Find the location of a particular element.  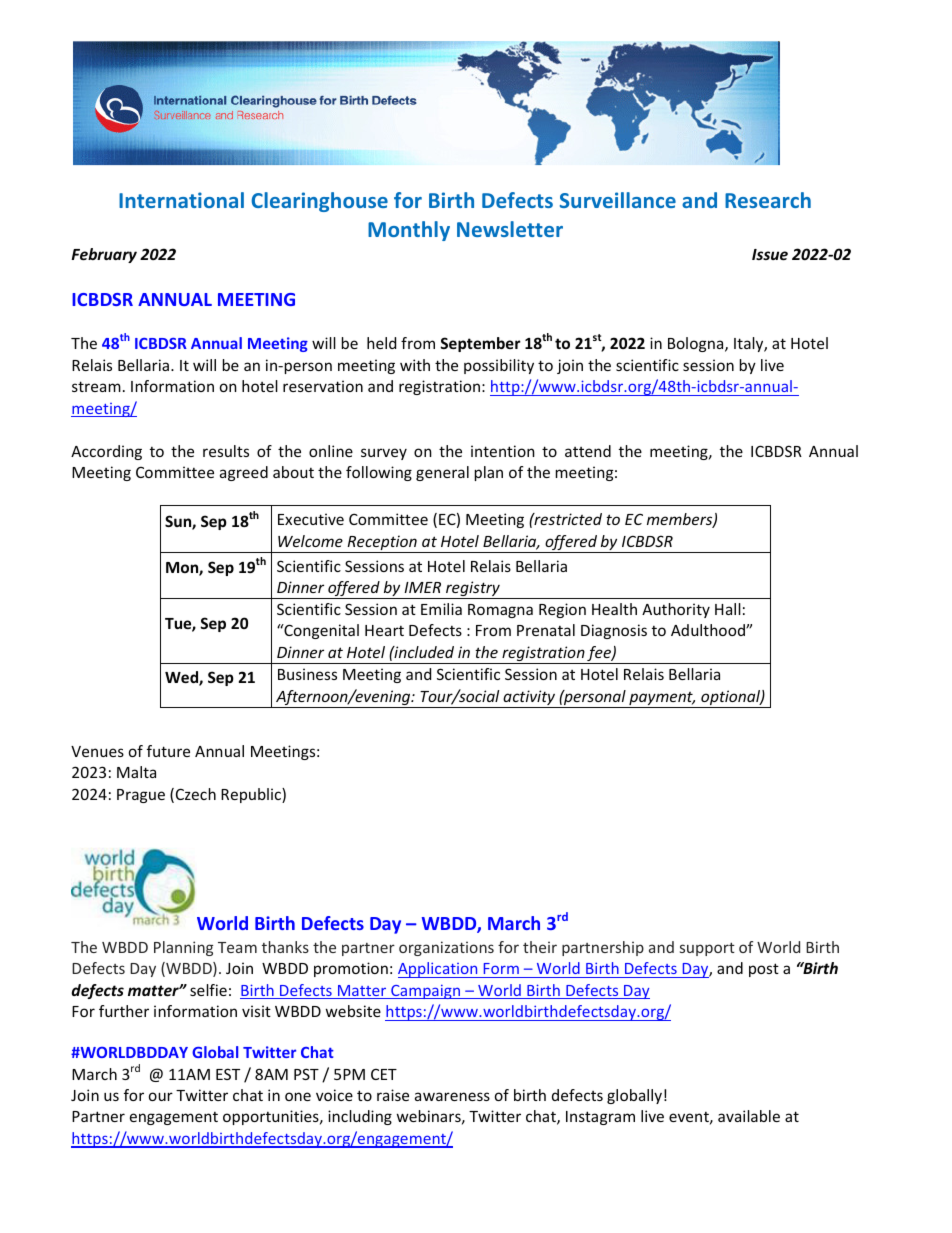

results is located at coordinates (226, 451).
